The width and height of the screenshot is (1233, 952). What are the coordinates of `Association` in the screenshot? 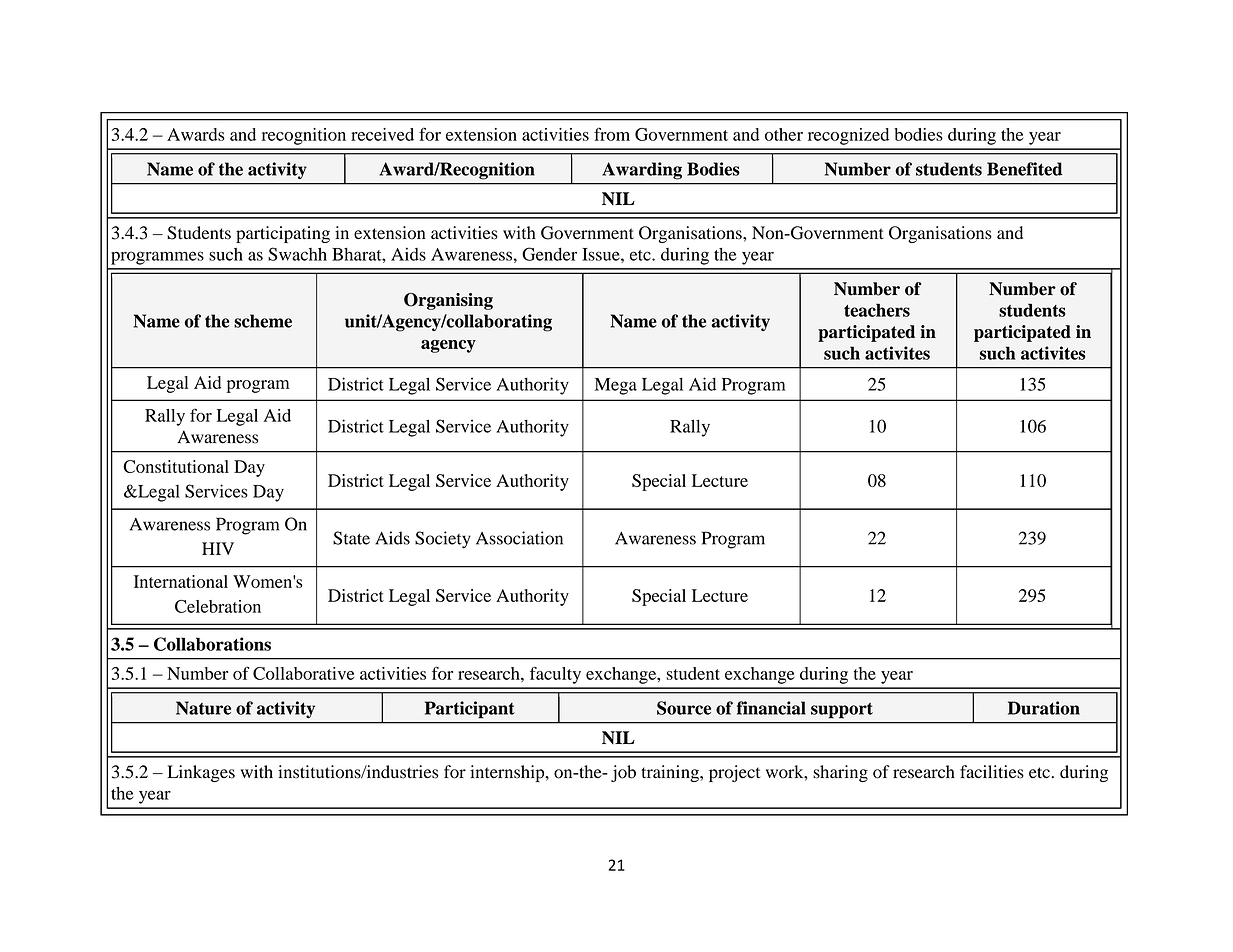 It's located at (519, 538).
